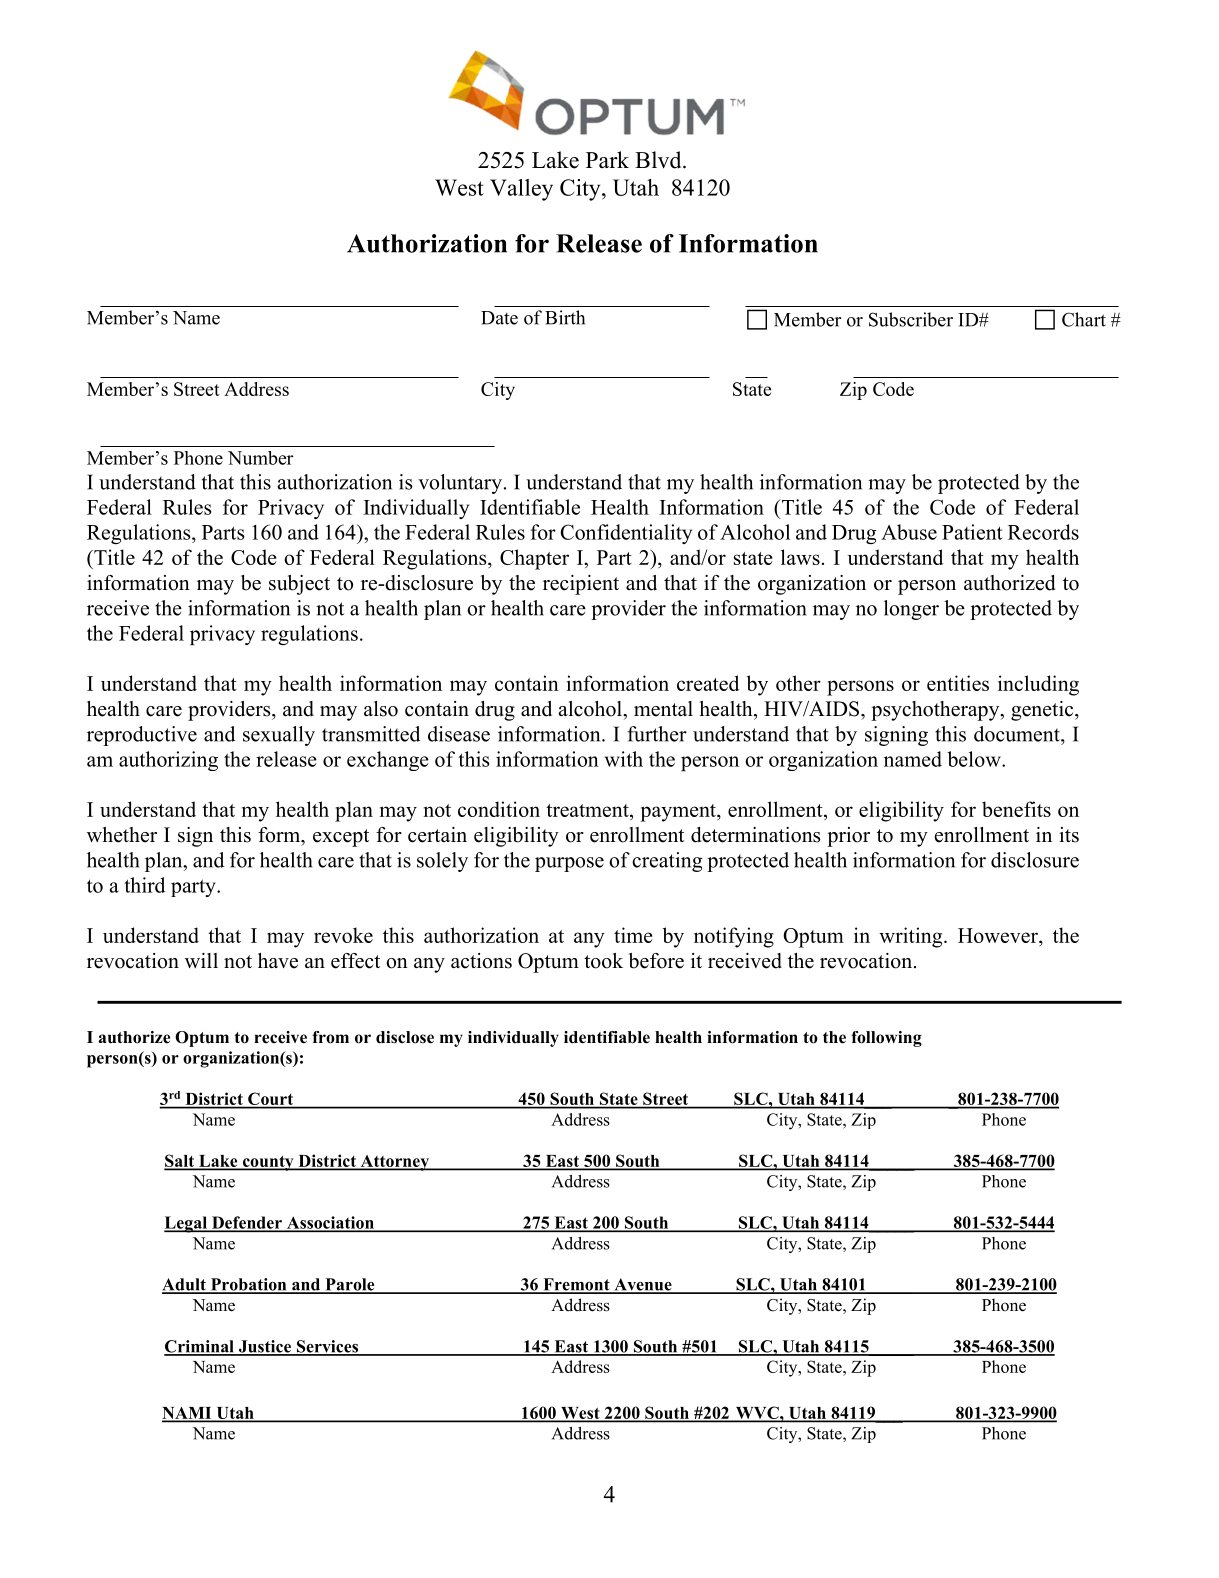 The image size is (1219, 1578). I want to click on Patient, so click(972, 532).
